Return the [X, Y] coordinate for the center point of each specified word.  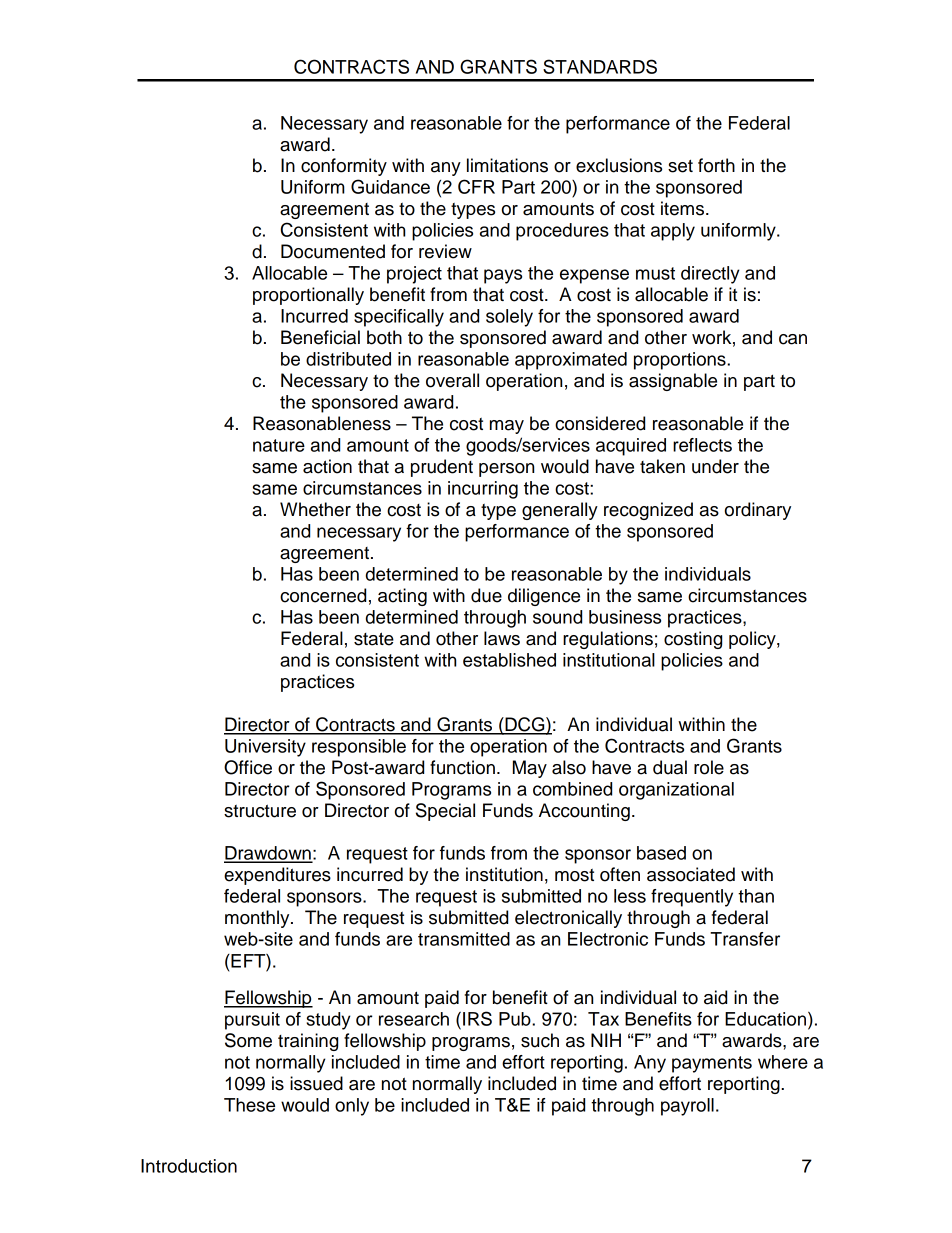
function [462, 767]
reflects [702, 445]
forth [716, 165]
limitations [507, 165]
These [249, 1105]
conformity [344, 167]
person [506, 470]
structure [260, 811]
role [709, 767]
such [540, 1040]
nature [279, 445]
